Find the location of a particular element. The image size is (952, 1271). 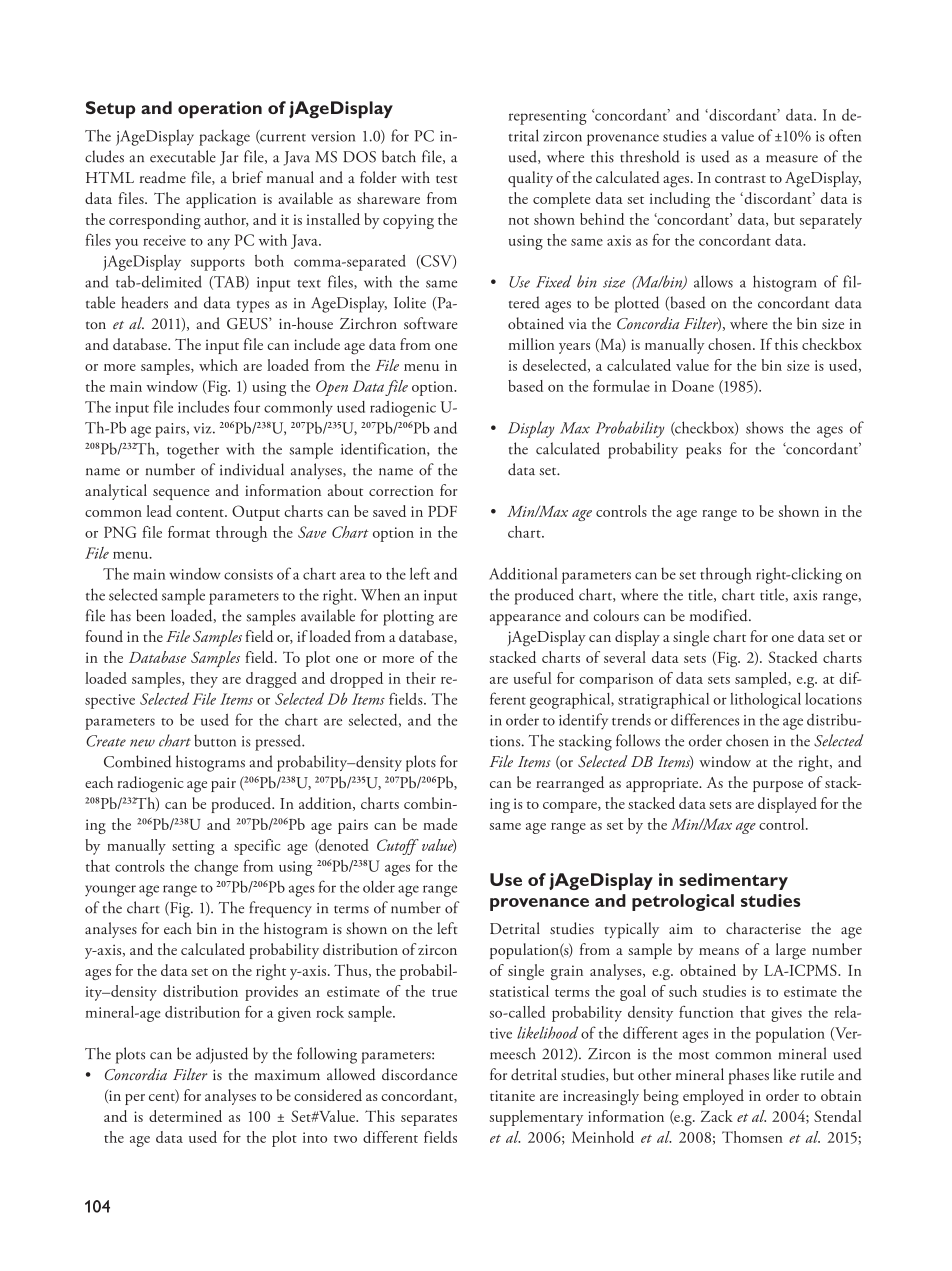

measure is located at coordinates (792, 159).
